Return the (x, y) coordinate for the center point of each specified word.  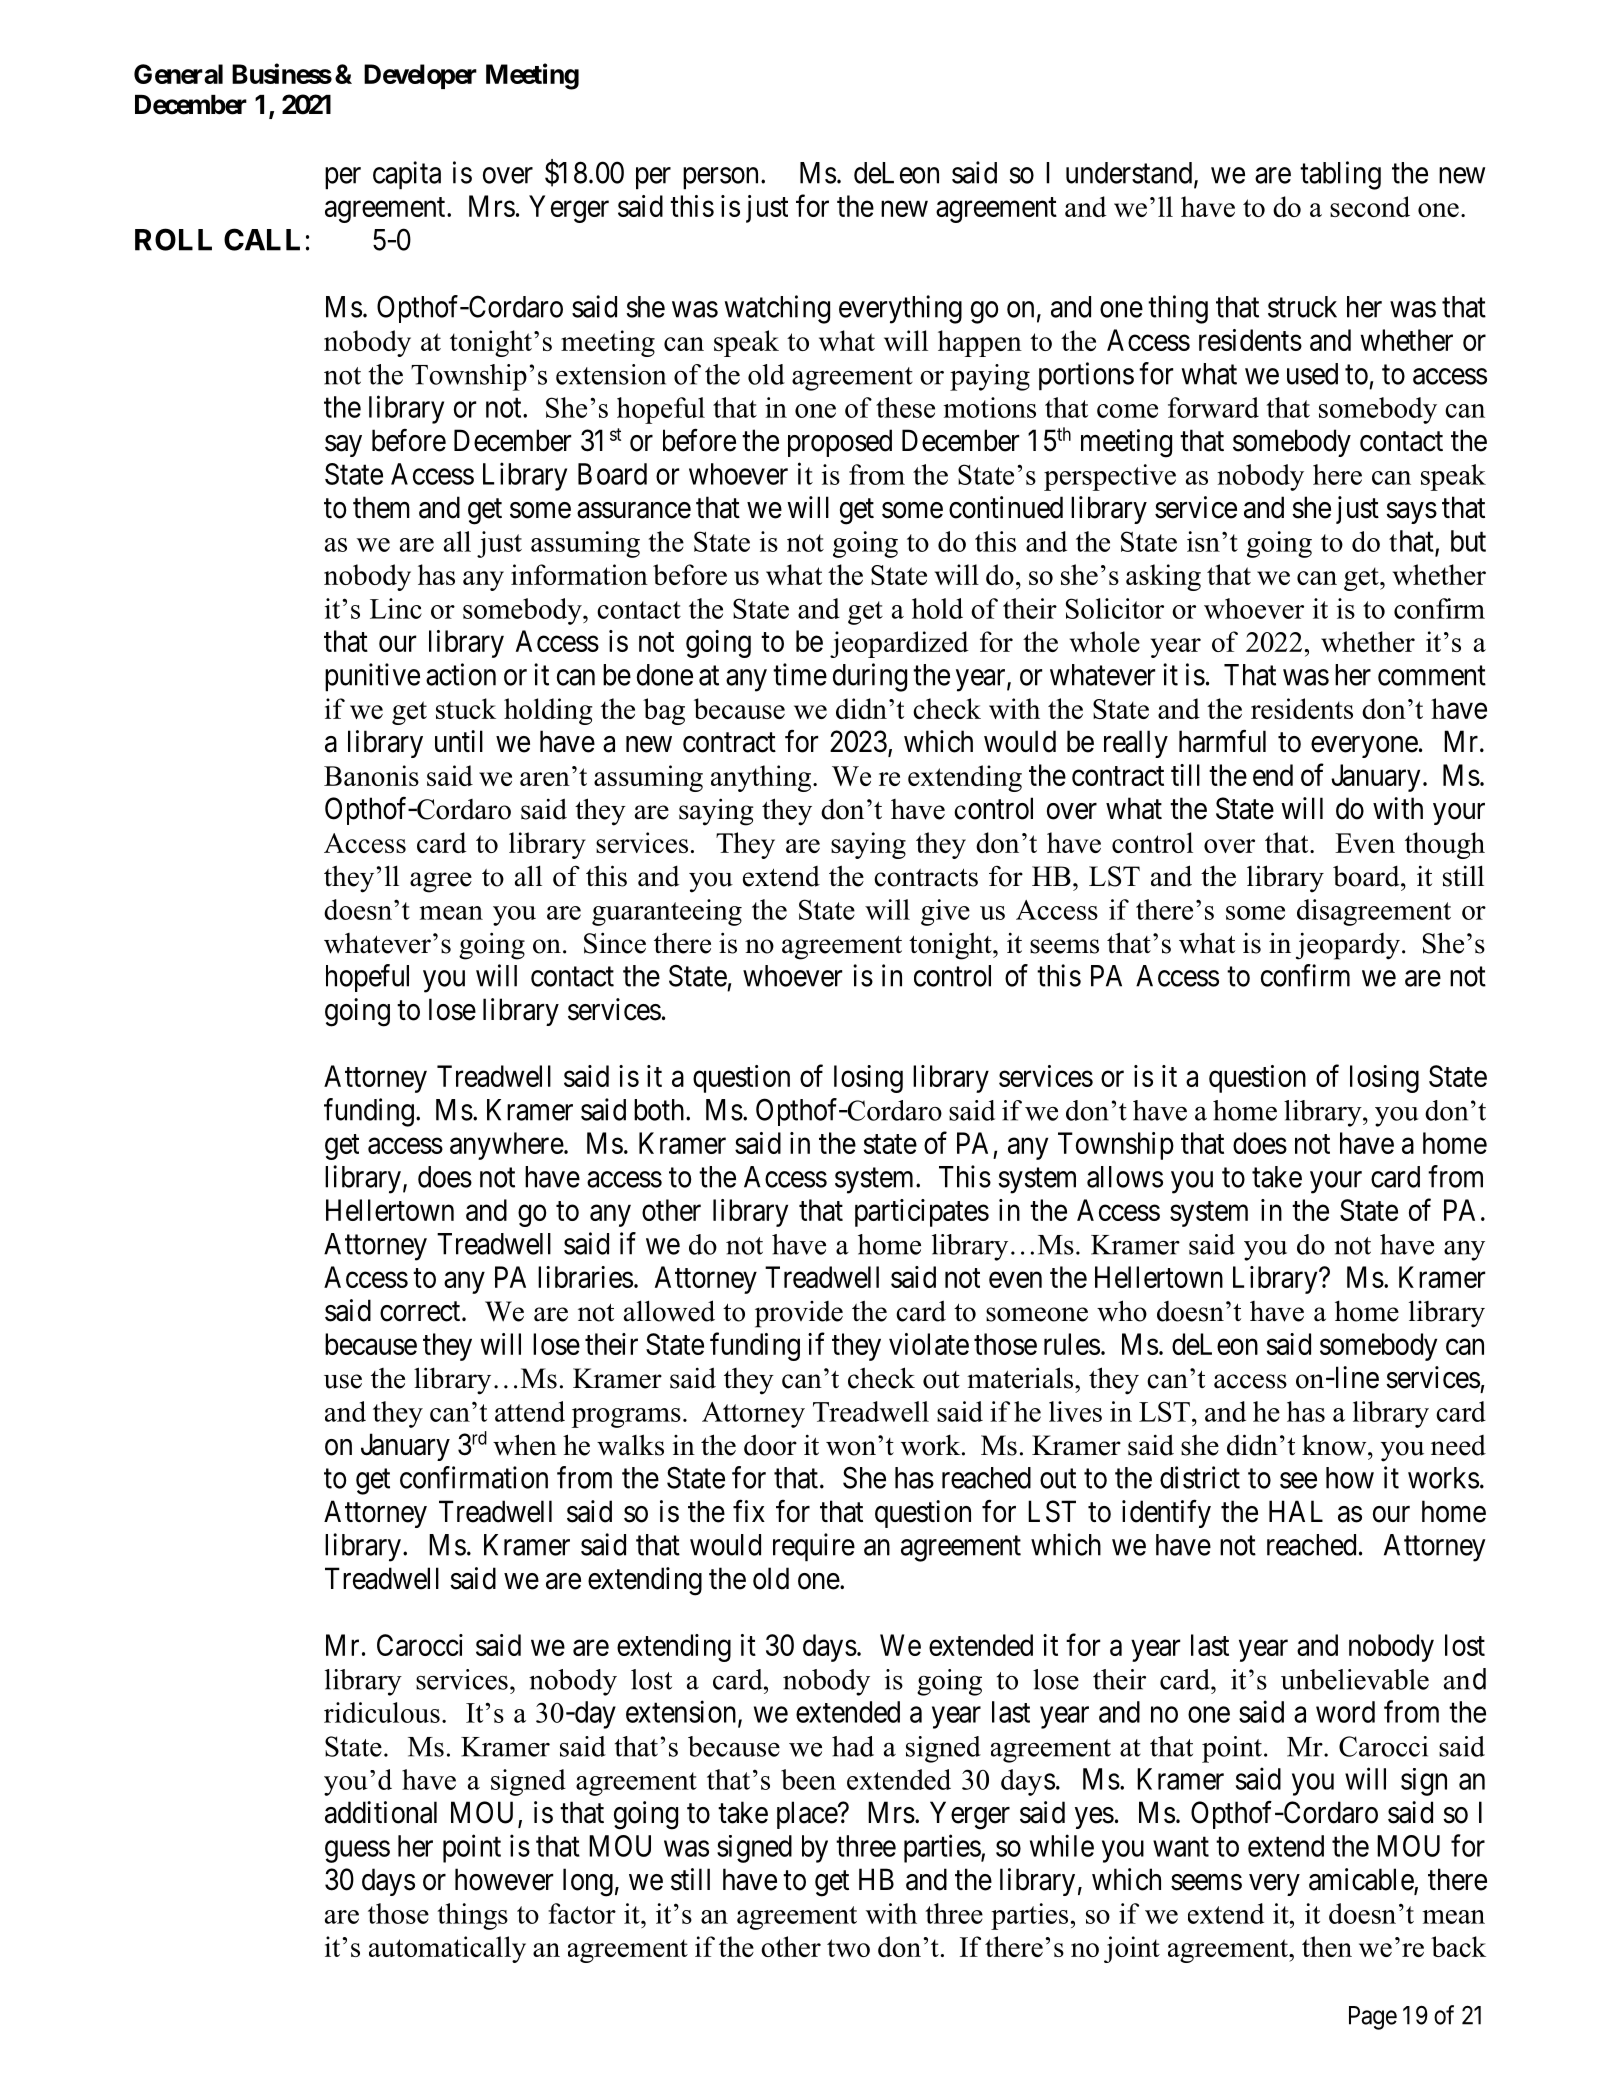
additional (381, 1812)
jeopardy (1348, 946)
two (848, 1948)
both (660, 1110)
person (720, 178)
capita (407, 175)
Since (615, 943)
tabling (1340, 175)
